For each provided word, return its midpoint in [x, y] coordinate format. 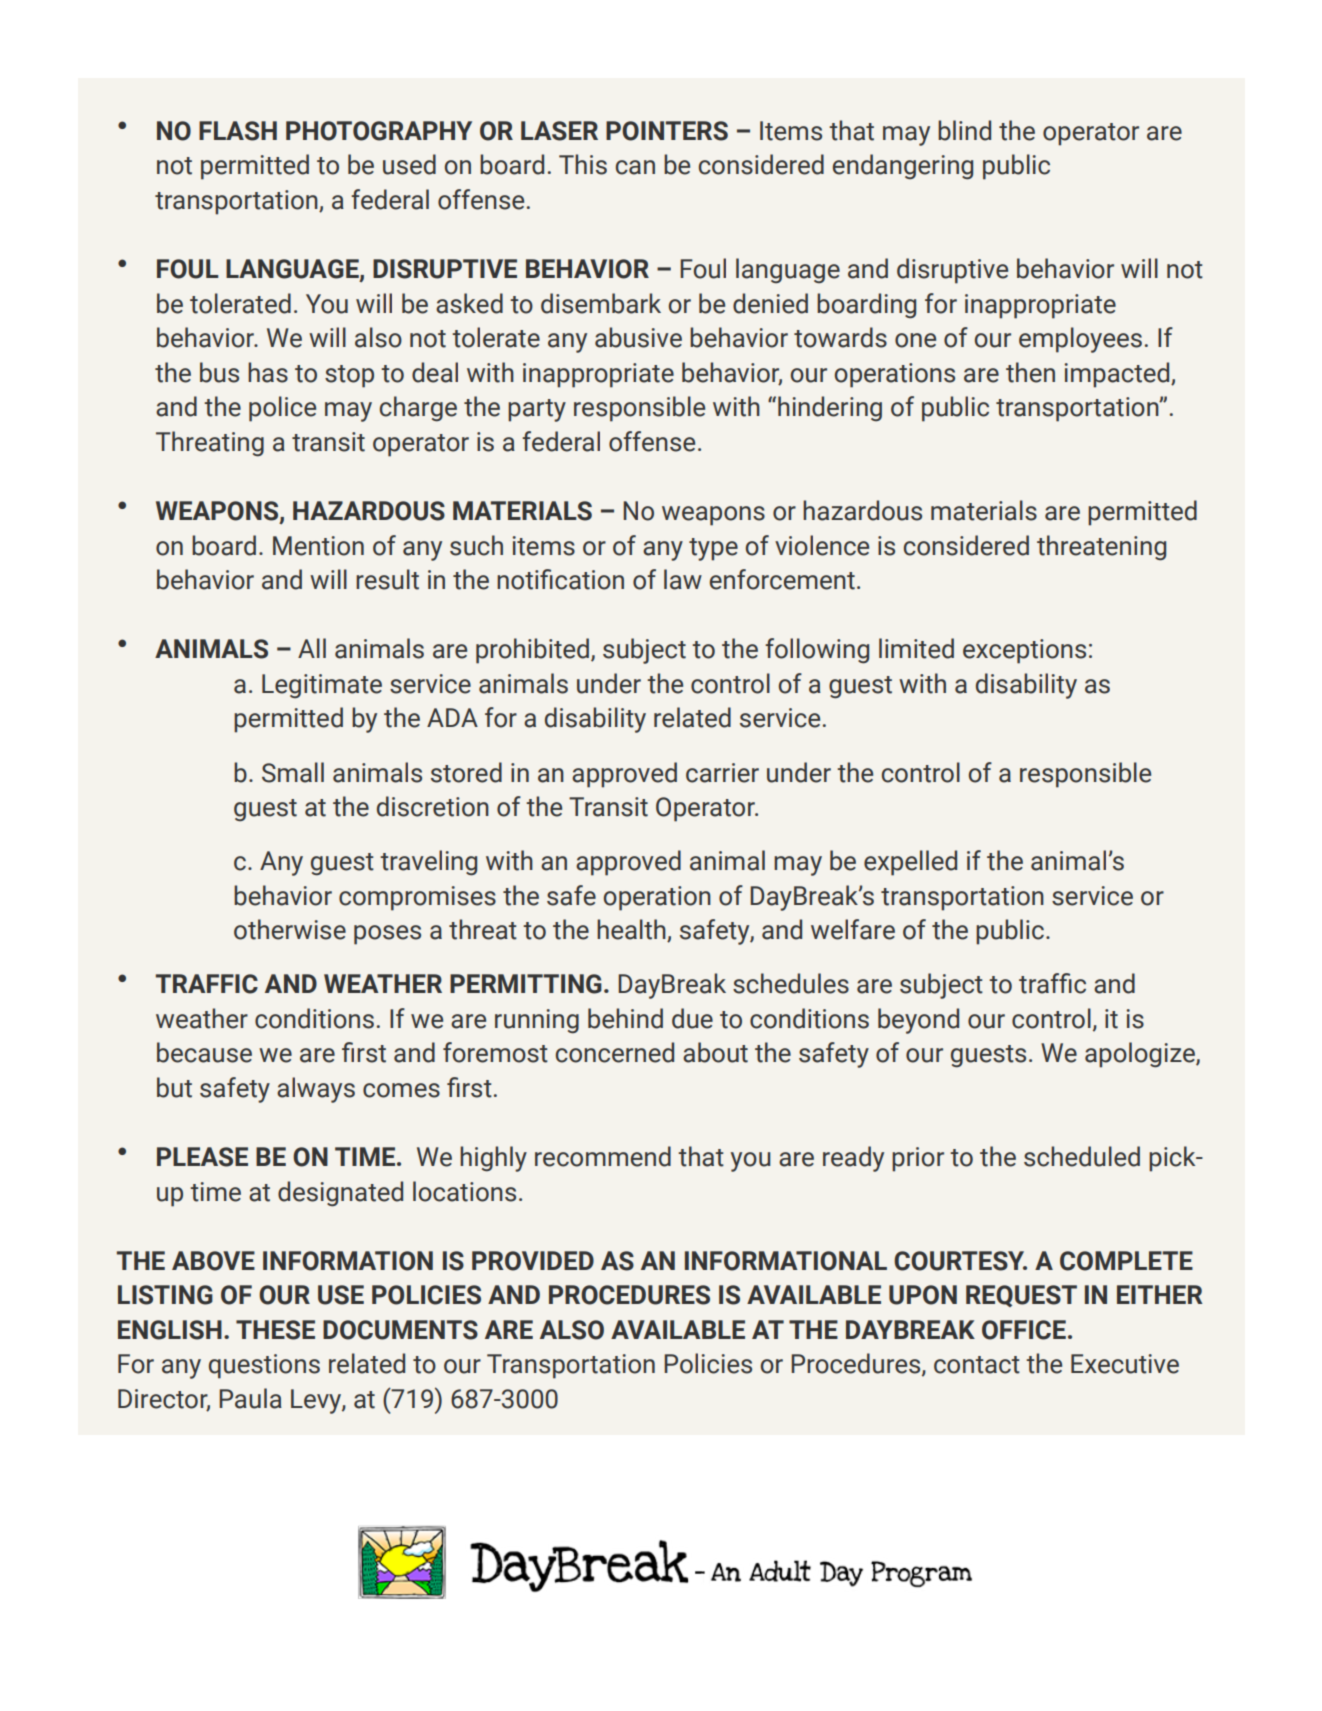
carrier [722, 773]
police [282, 409]
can [635, 167]
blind [964, 130]
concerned [615, 1052]
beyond [918, 1021]
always [316, 1090]
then [1030, 372]
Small [293, 772]
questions [264, 1366]
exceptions [1024, 651]
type [713, 549]
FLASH [238, 131]
